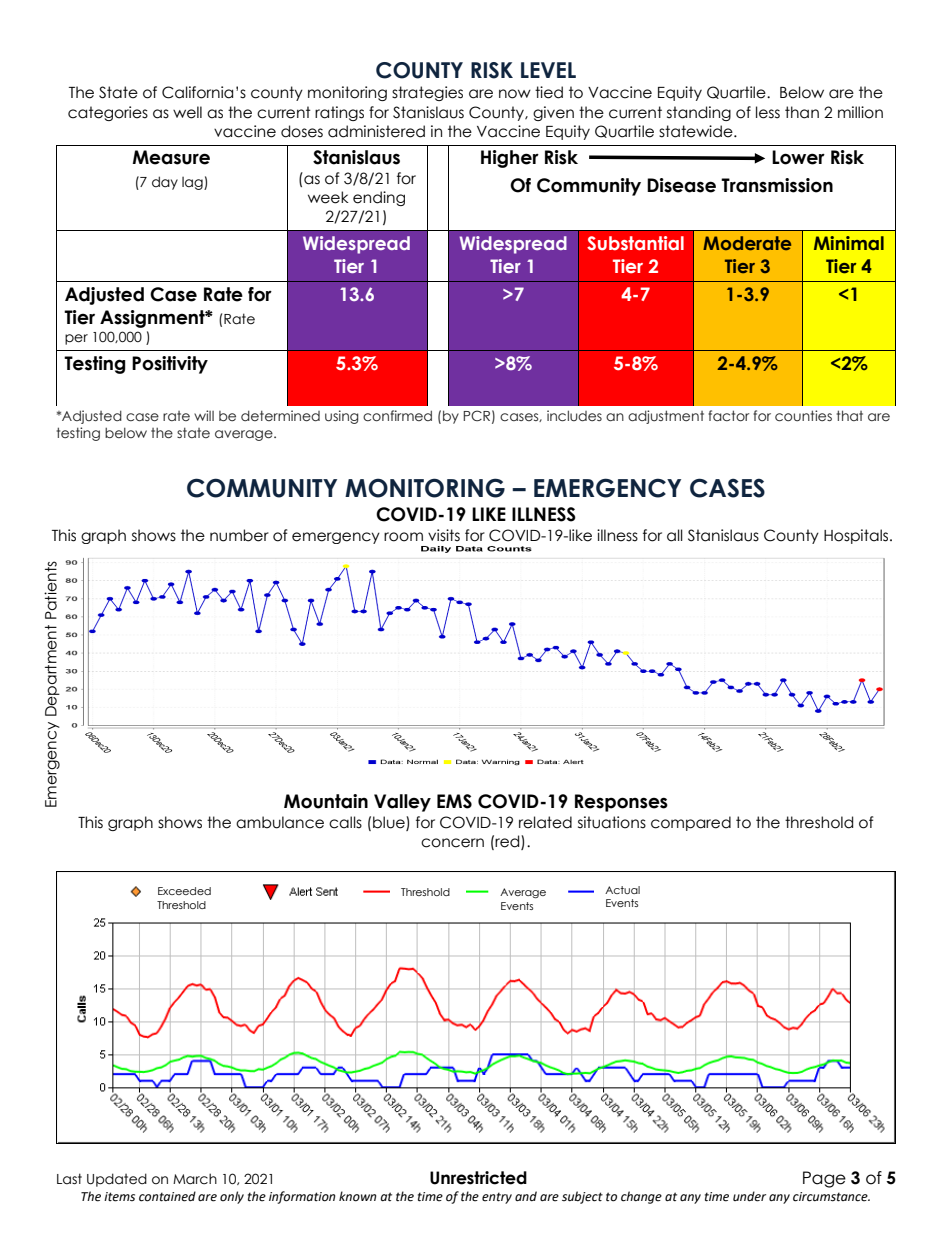 Image resolution: width=952 pixels, height=1233 pixels. What do you see at coordinates (729, 416) in the document?
I see `factor` at bounding box center [729, 416].
